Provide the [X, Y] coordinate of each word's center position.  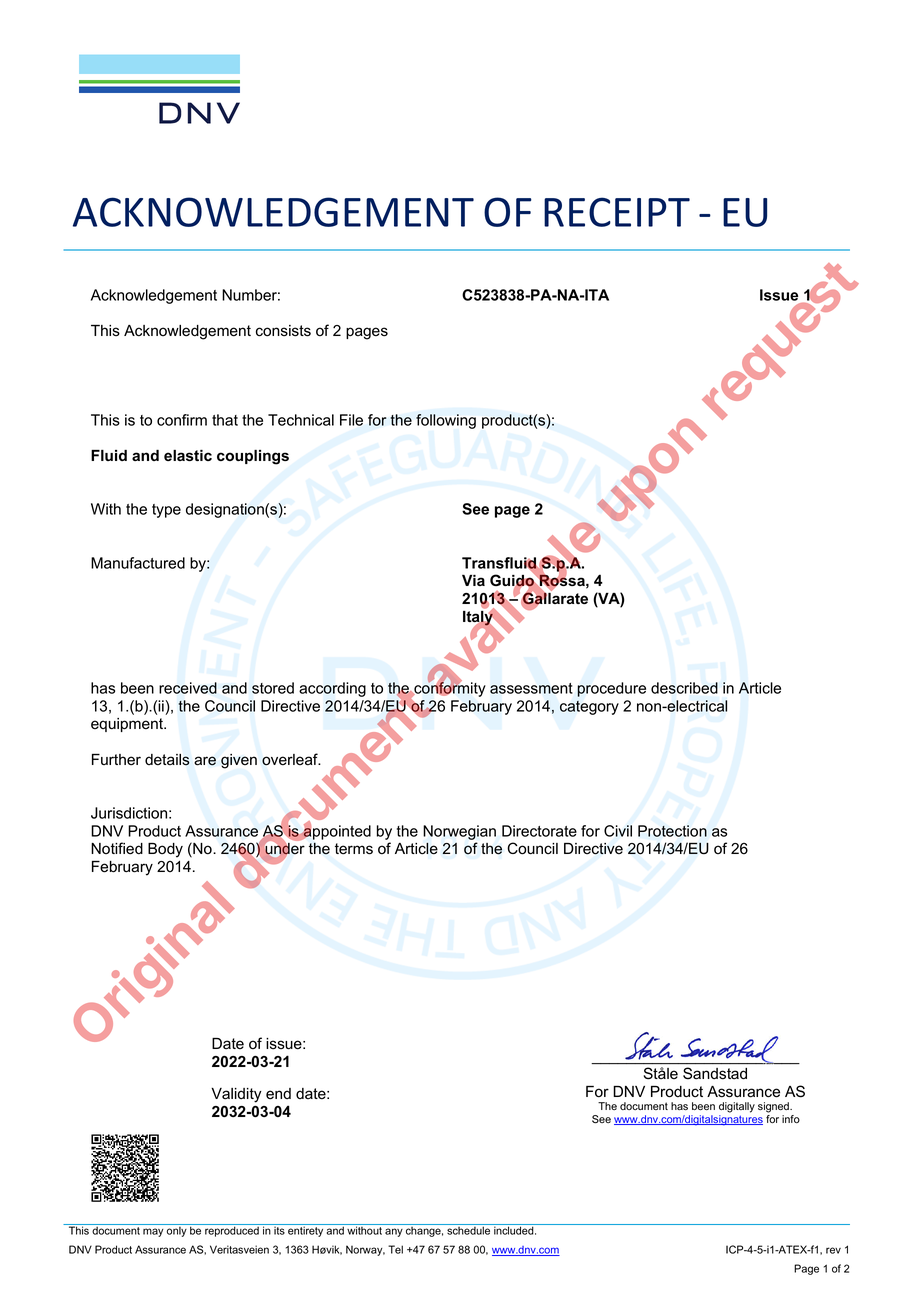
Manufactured [138, 563]
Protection [672, 831]
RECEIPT [617, 212]
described [684, 688]
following [446, 421]
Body [165, 850]
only [177, 1232]
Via [473, 580]
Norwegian [459, 832]
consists [283, 331]
